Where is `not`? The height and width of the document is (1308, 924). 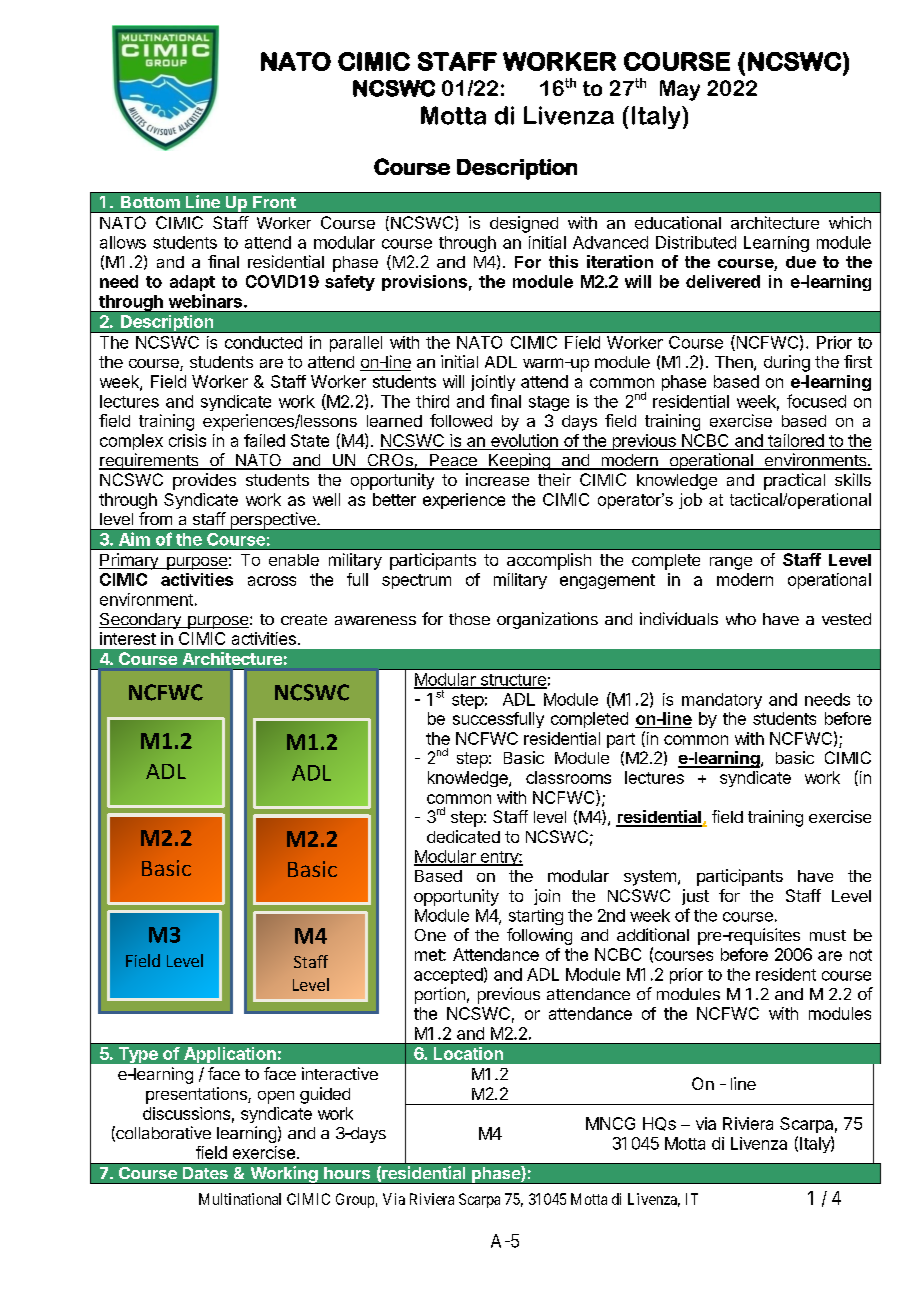
not is located at coordinates (861, 955).
